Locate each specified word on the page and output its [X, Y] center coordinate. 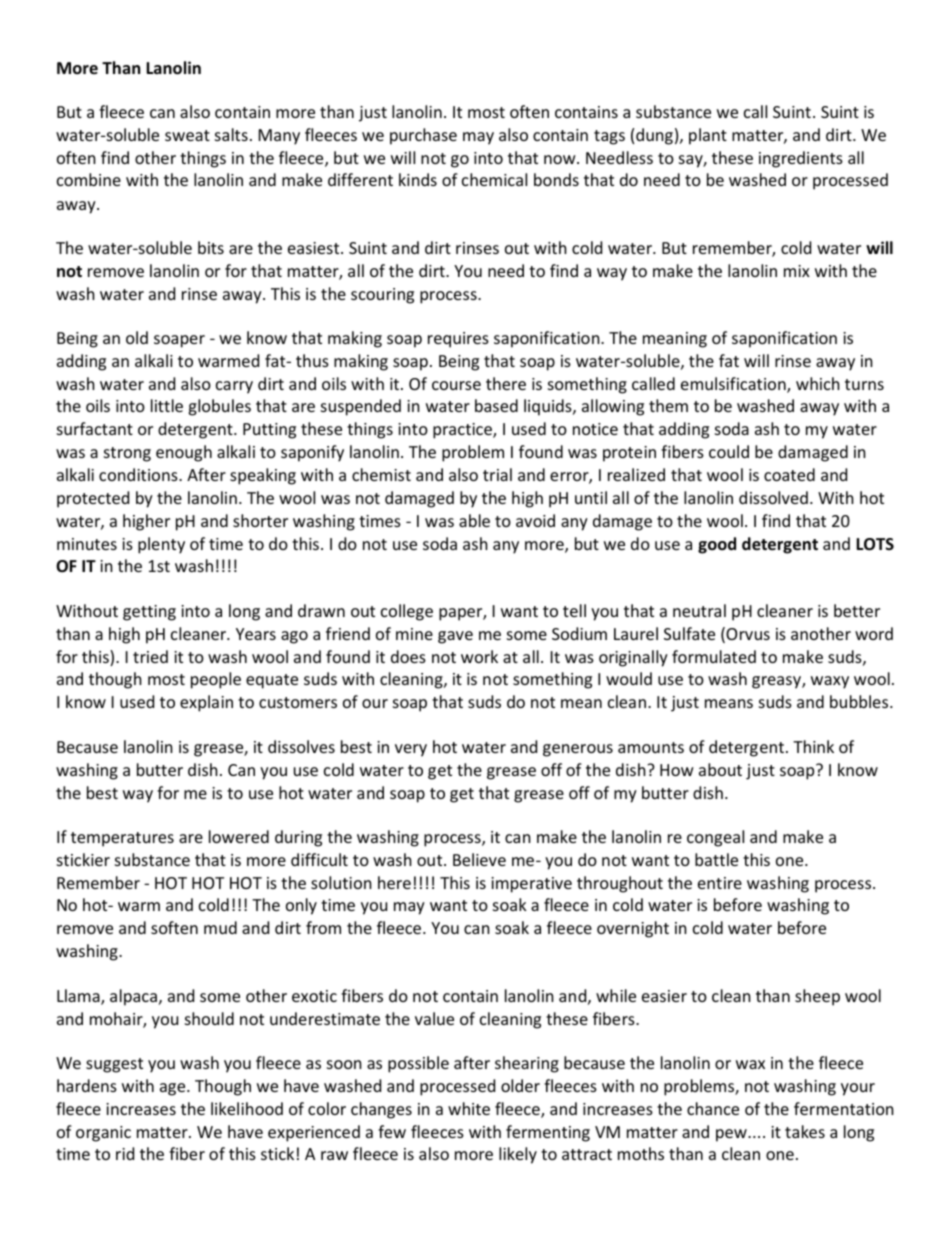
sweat [187, 135]
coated [789, 474]
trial [497, 474]
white [469, 1108]
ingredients [801, 159]
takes [805, 1131]
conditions [139, 474]
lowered [239, 836]
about [720, 769]
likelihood [247, 1108]
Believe [479, 859]
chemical [494, 179]
